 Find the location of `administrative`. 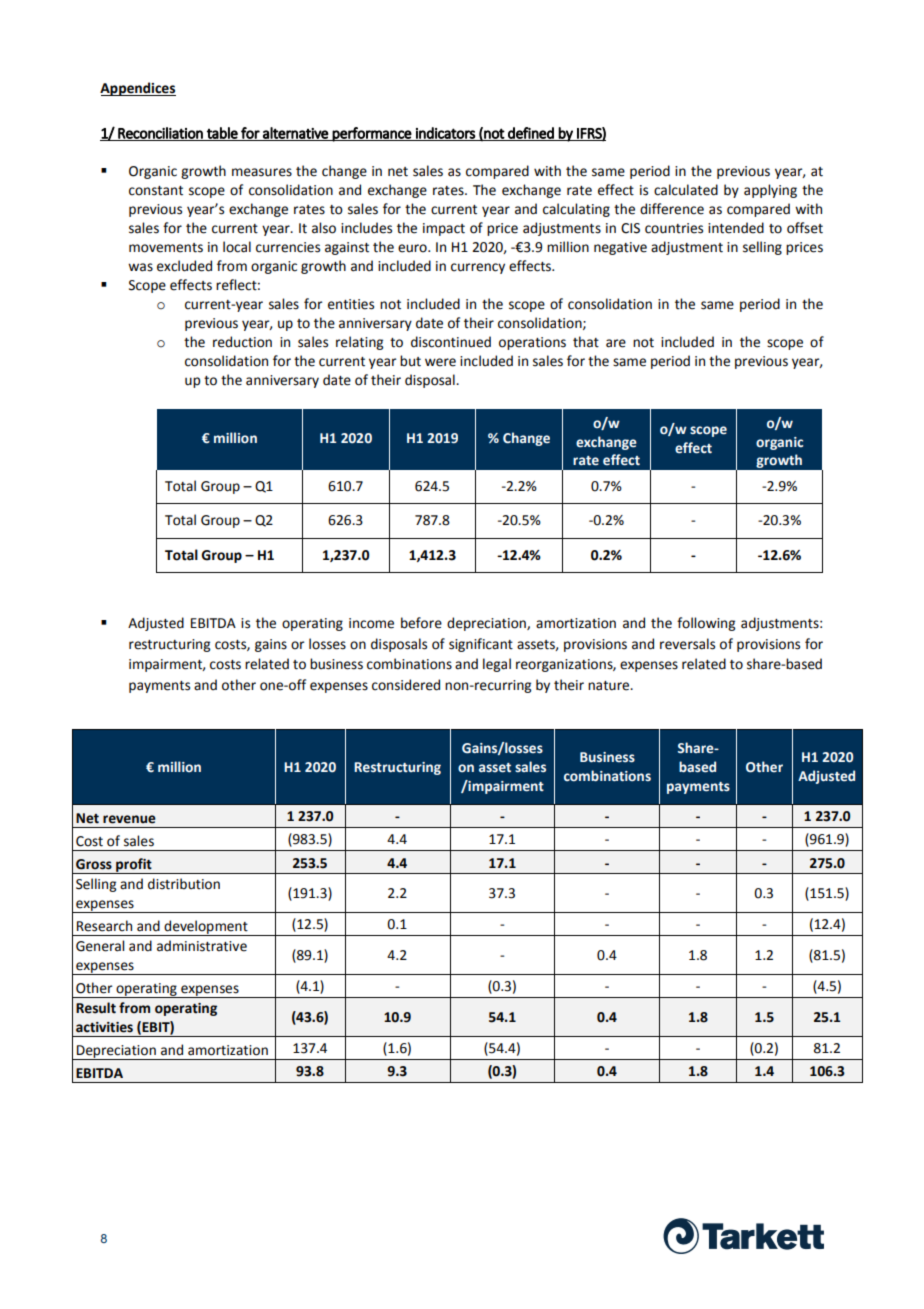

administrative is located at coordinates (202, 946).
